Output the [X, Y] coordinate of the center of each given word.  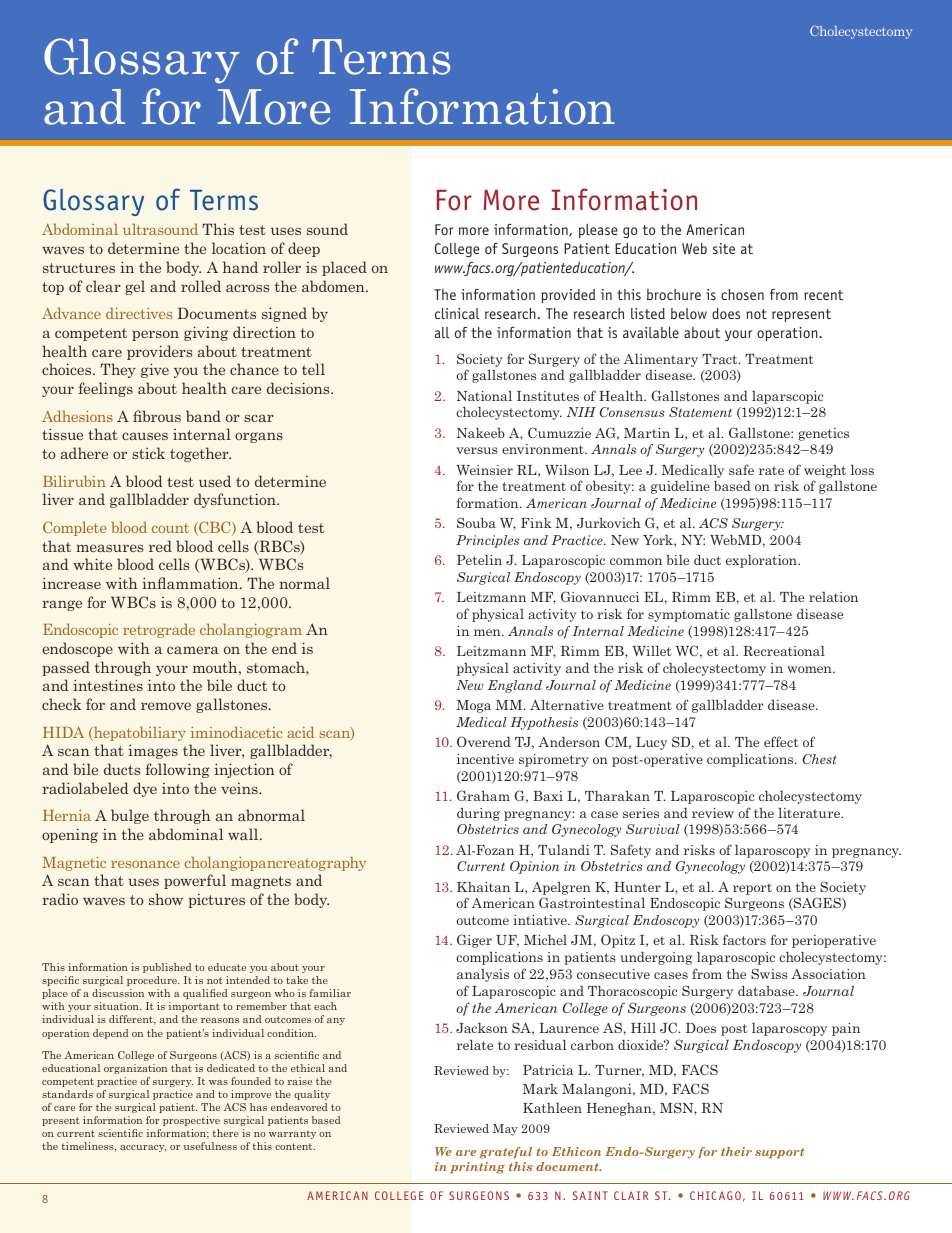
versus [477, 450]
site [724, 248]
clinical [457, 313]
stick [148, 453]
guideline [680, 487]
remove [166, 706]
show [166, 899]
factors [744, 939]
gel [135, 287]
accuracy [143, 1148]
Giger [474, 941]
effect [781, 741]
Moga [473, 706]
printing [477, 1168]
